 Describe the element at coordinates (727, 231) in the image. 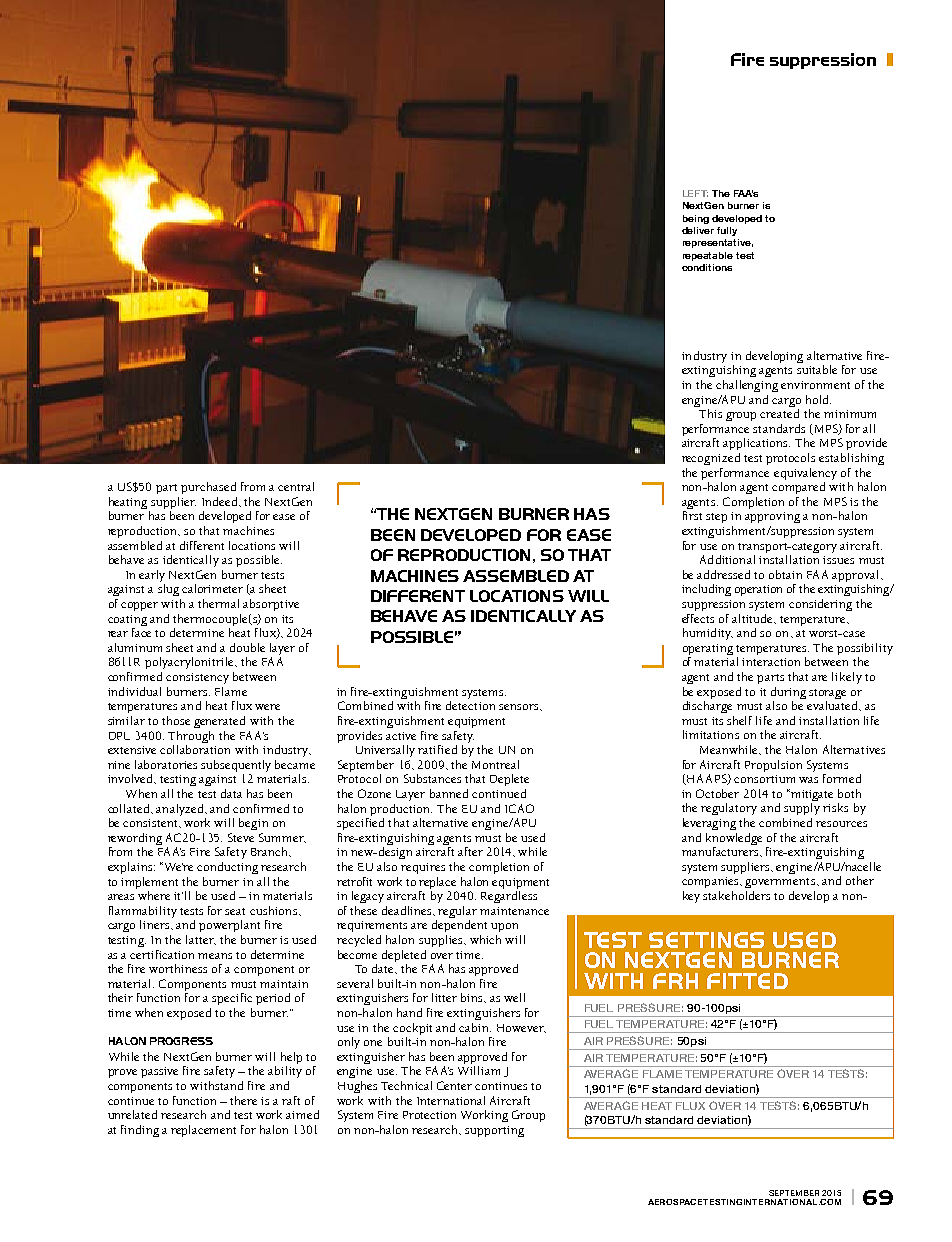

I see `fully` at that location.
